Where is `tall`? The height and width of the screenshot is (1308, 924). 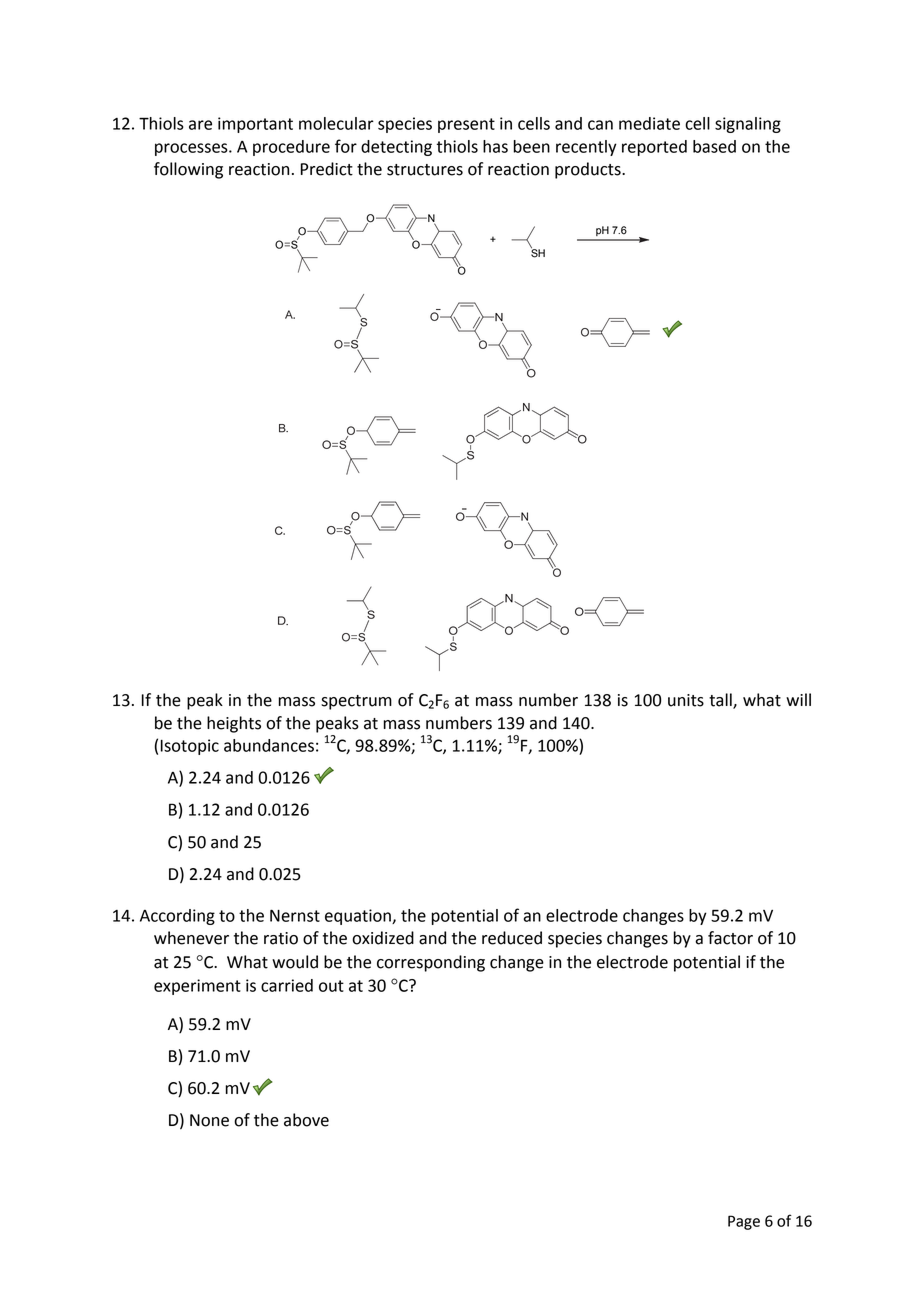
tall is located at coordinates (721, 701).
